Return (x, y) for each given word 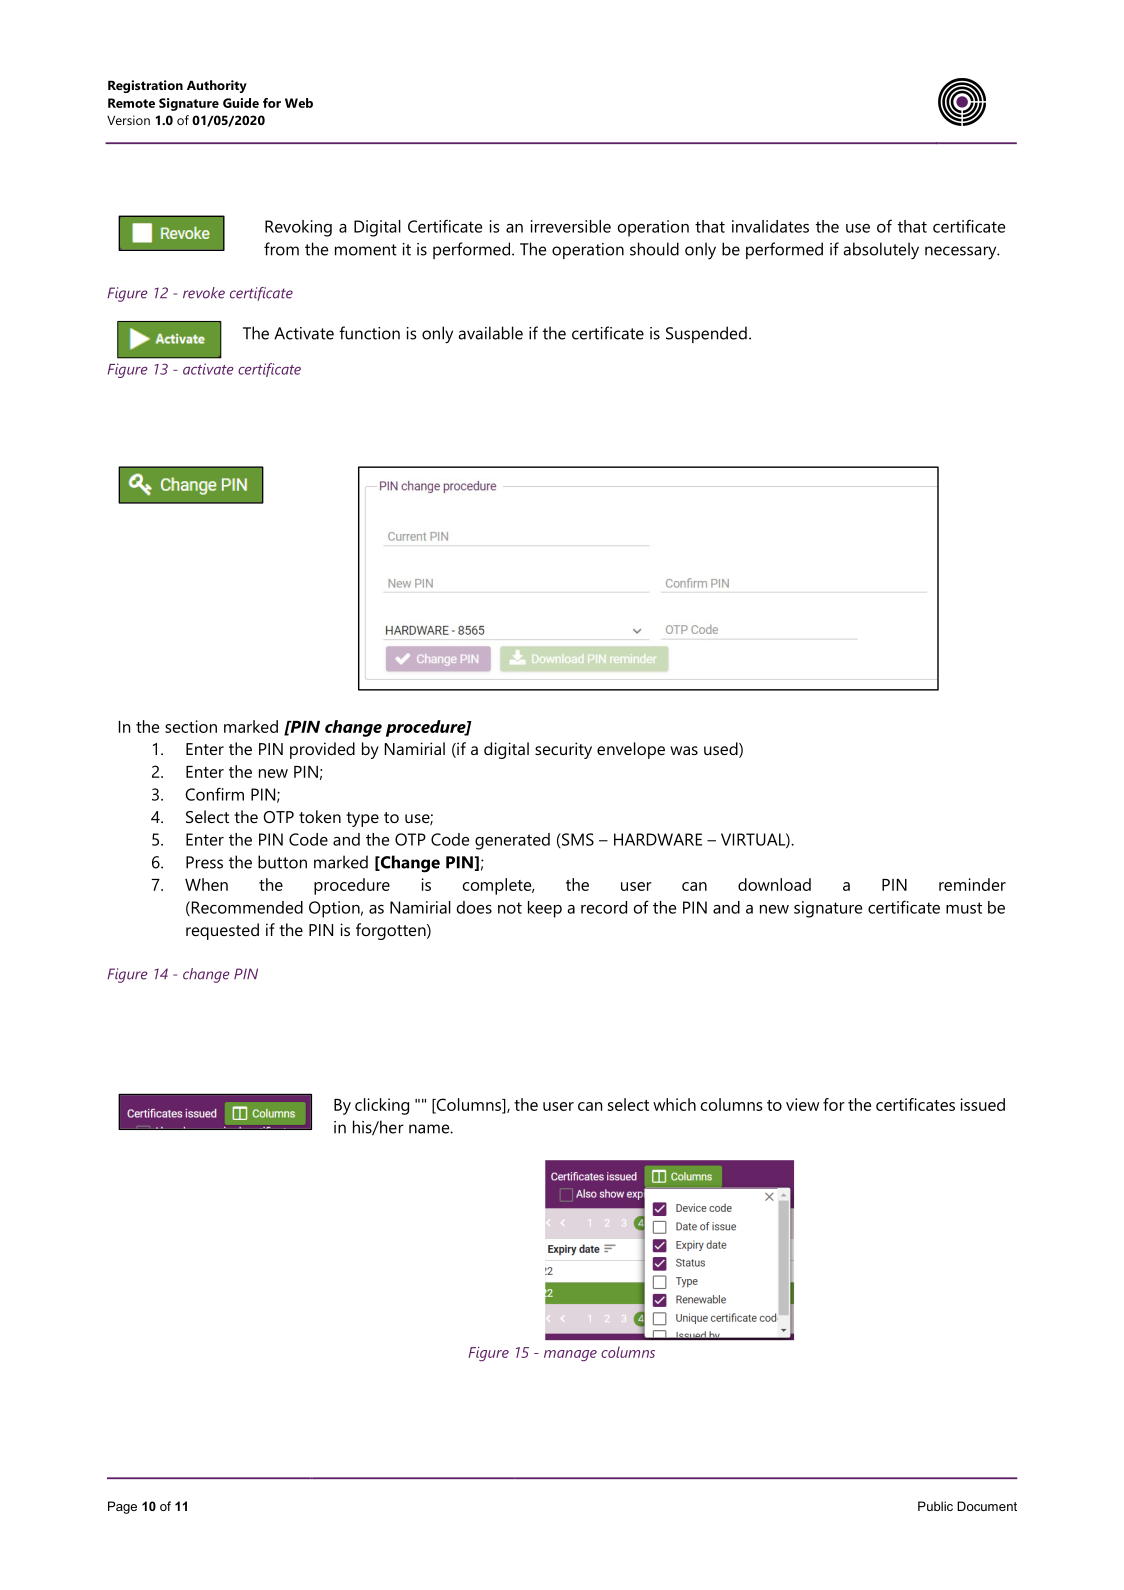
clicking (382, 1106)
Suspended (706, 334)
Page (122, 1507)
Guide (241, 103)
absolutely (881, 251)
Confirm (214, 794)
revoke (204, 293)
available (491, 333)
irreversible (571, 226)
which (674, 1104)
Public (935, 1506)
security (563, 750)
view (802, 1104)
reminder (972, 884)
